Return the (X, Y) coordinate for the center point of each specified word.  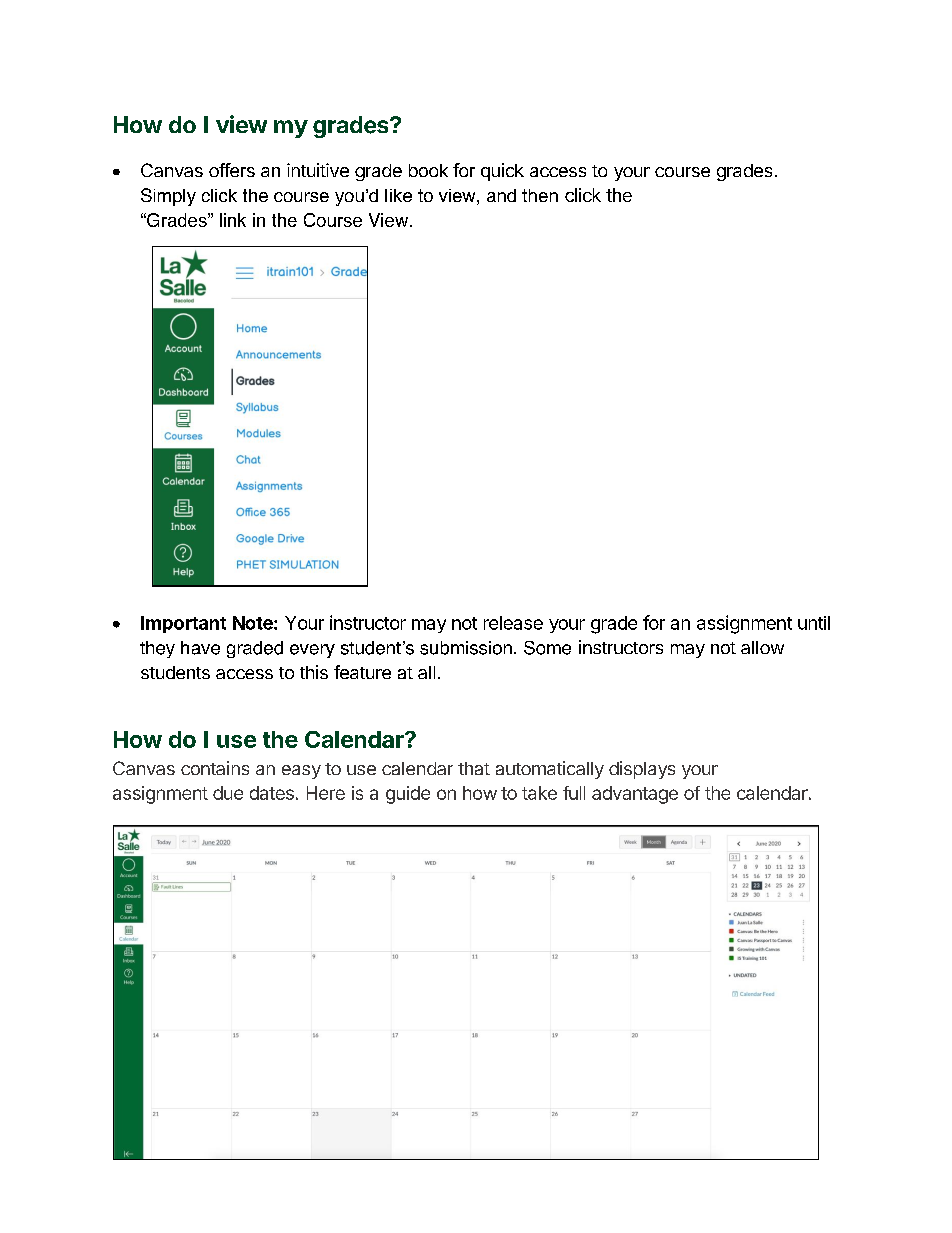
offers (232, 170)
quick (502, 172)
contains (215, 768)
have (200, 648)
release (513, 623)
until (814, 623)
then (540, 195)
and (501, 195)
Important (183, 624)
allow (762, 647)
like (398, 195)
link (233, 220)
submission (466, 648)
